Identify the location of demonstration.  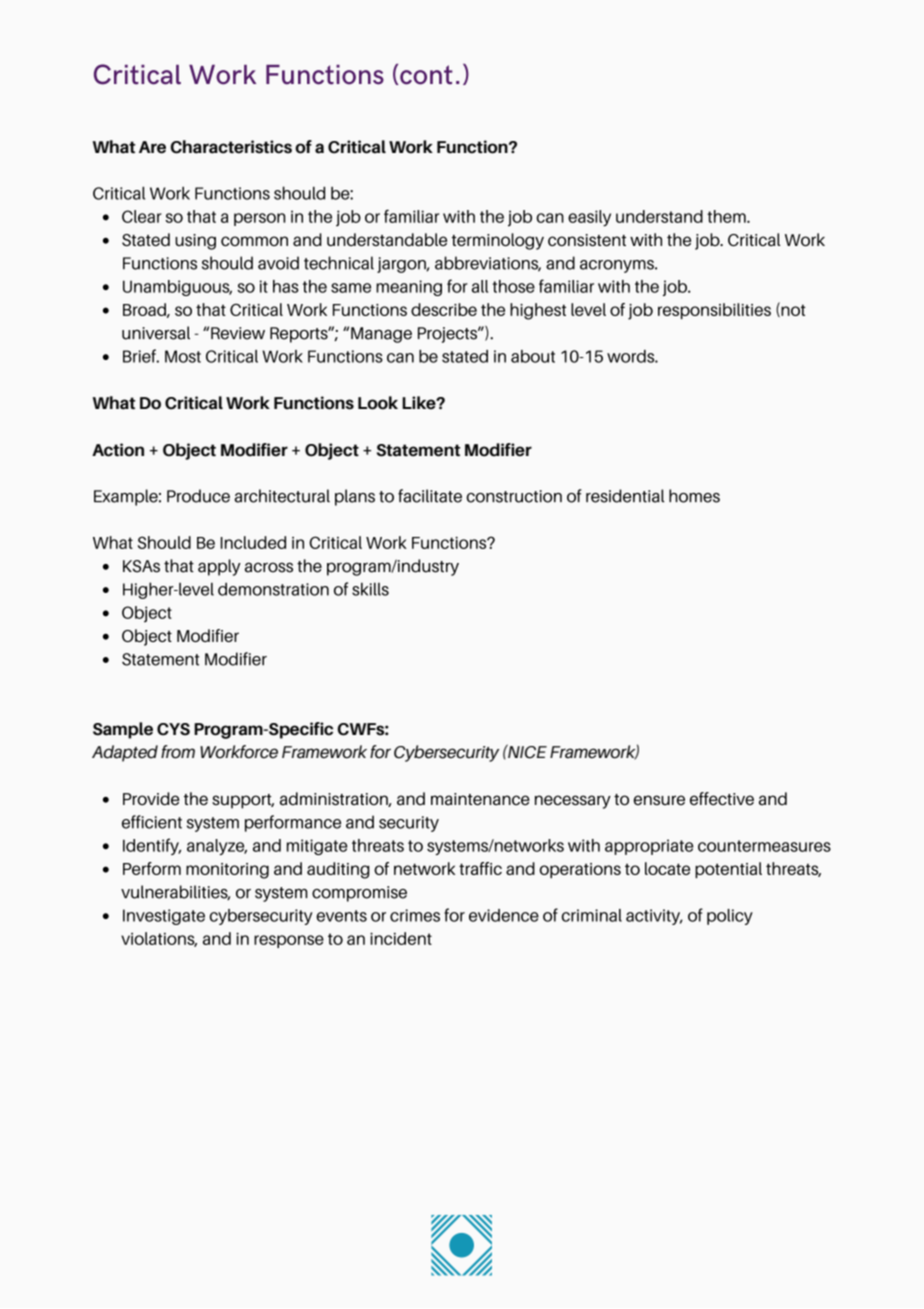
(273, 589).
